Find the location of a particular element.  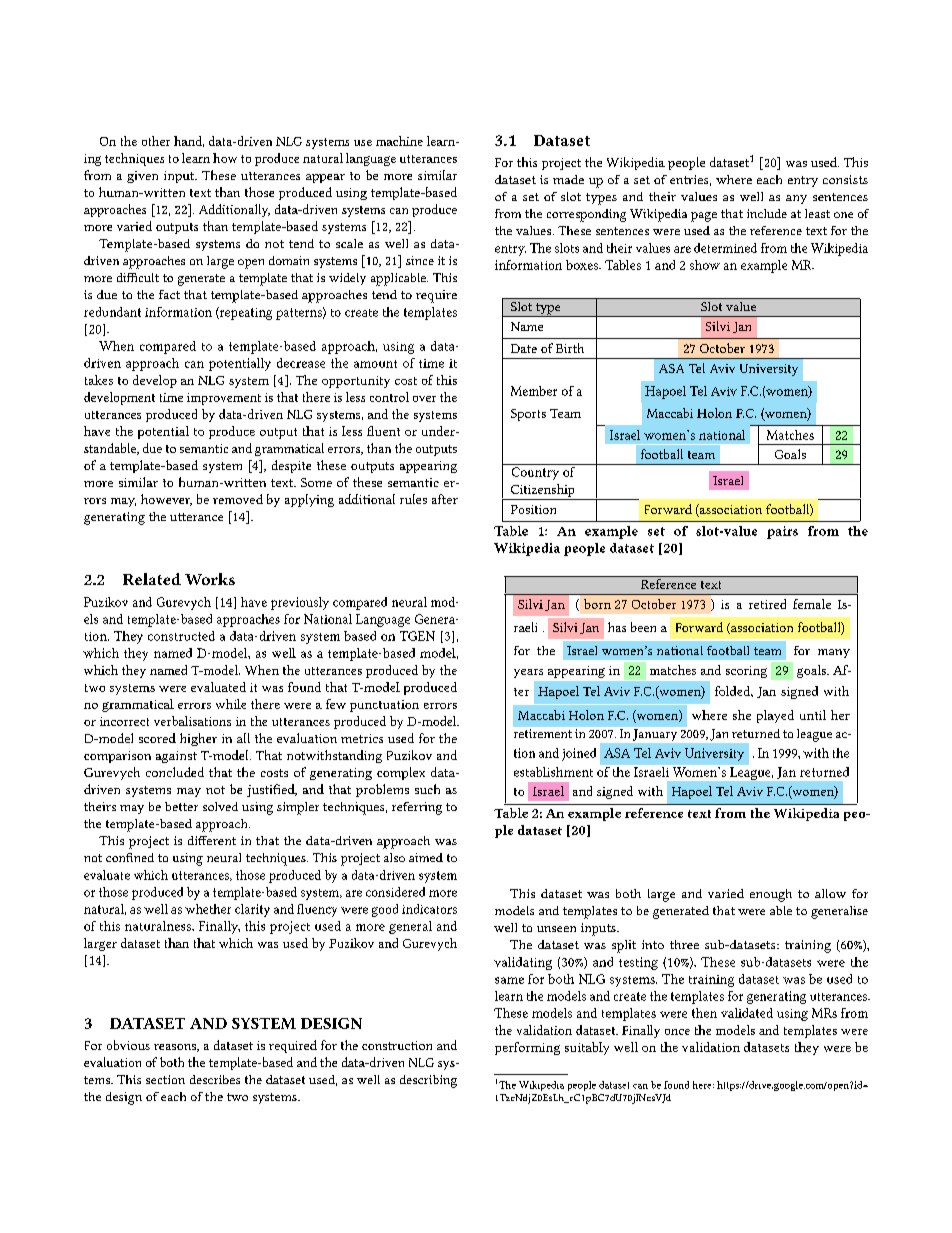

performing is located at coordinates (527, 1048).
